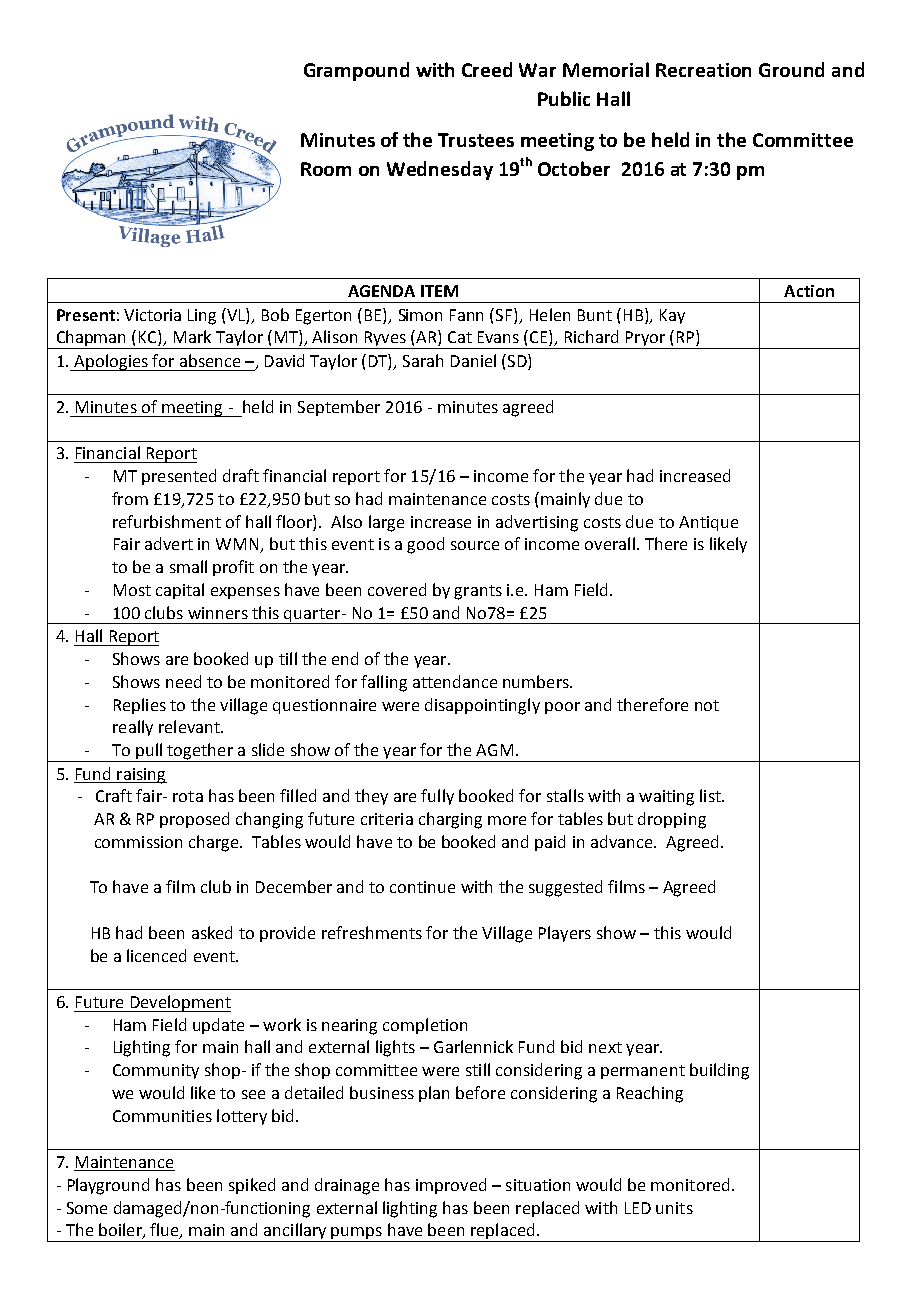 Image resolution: width=924 pixels, height=1308 pixels. I want to click on large, so click(386, 523).
